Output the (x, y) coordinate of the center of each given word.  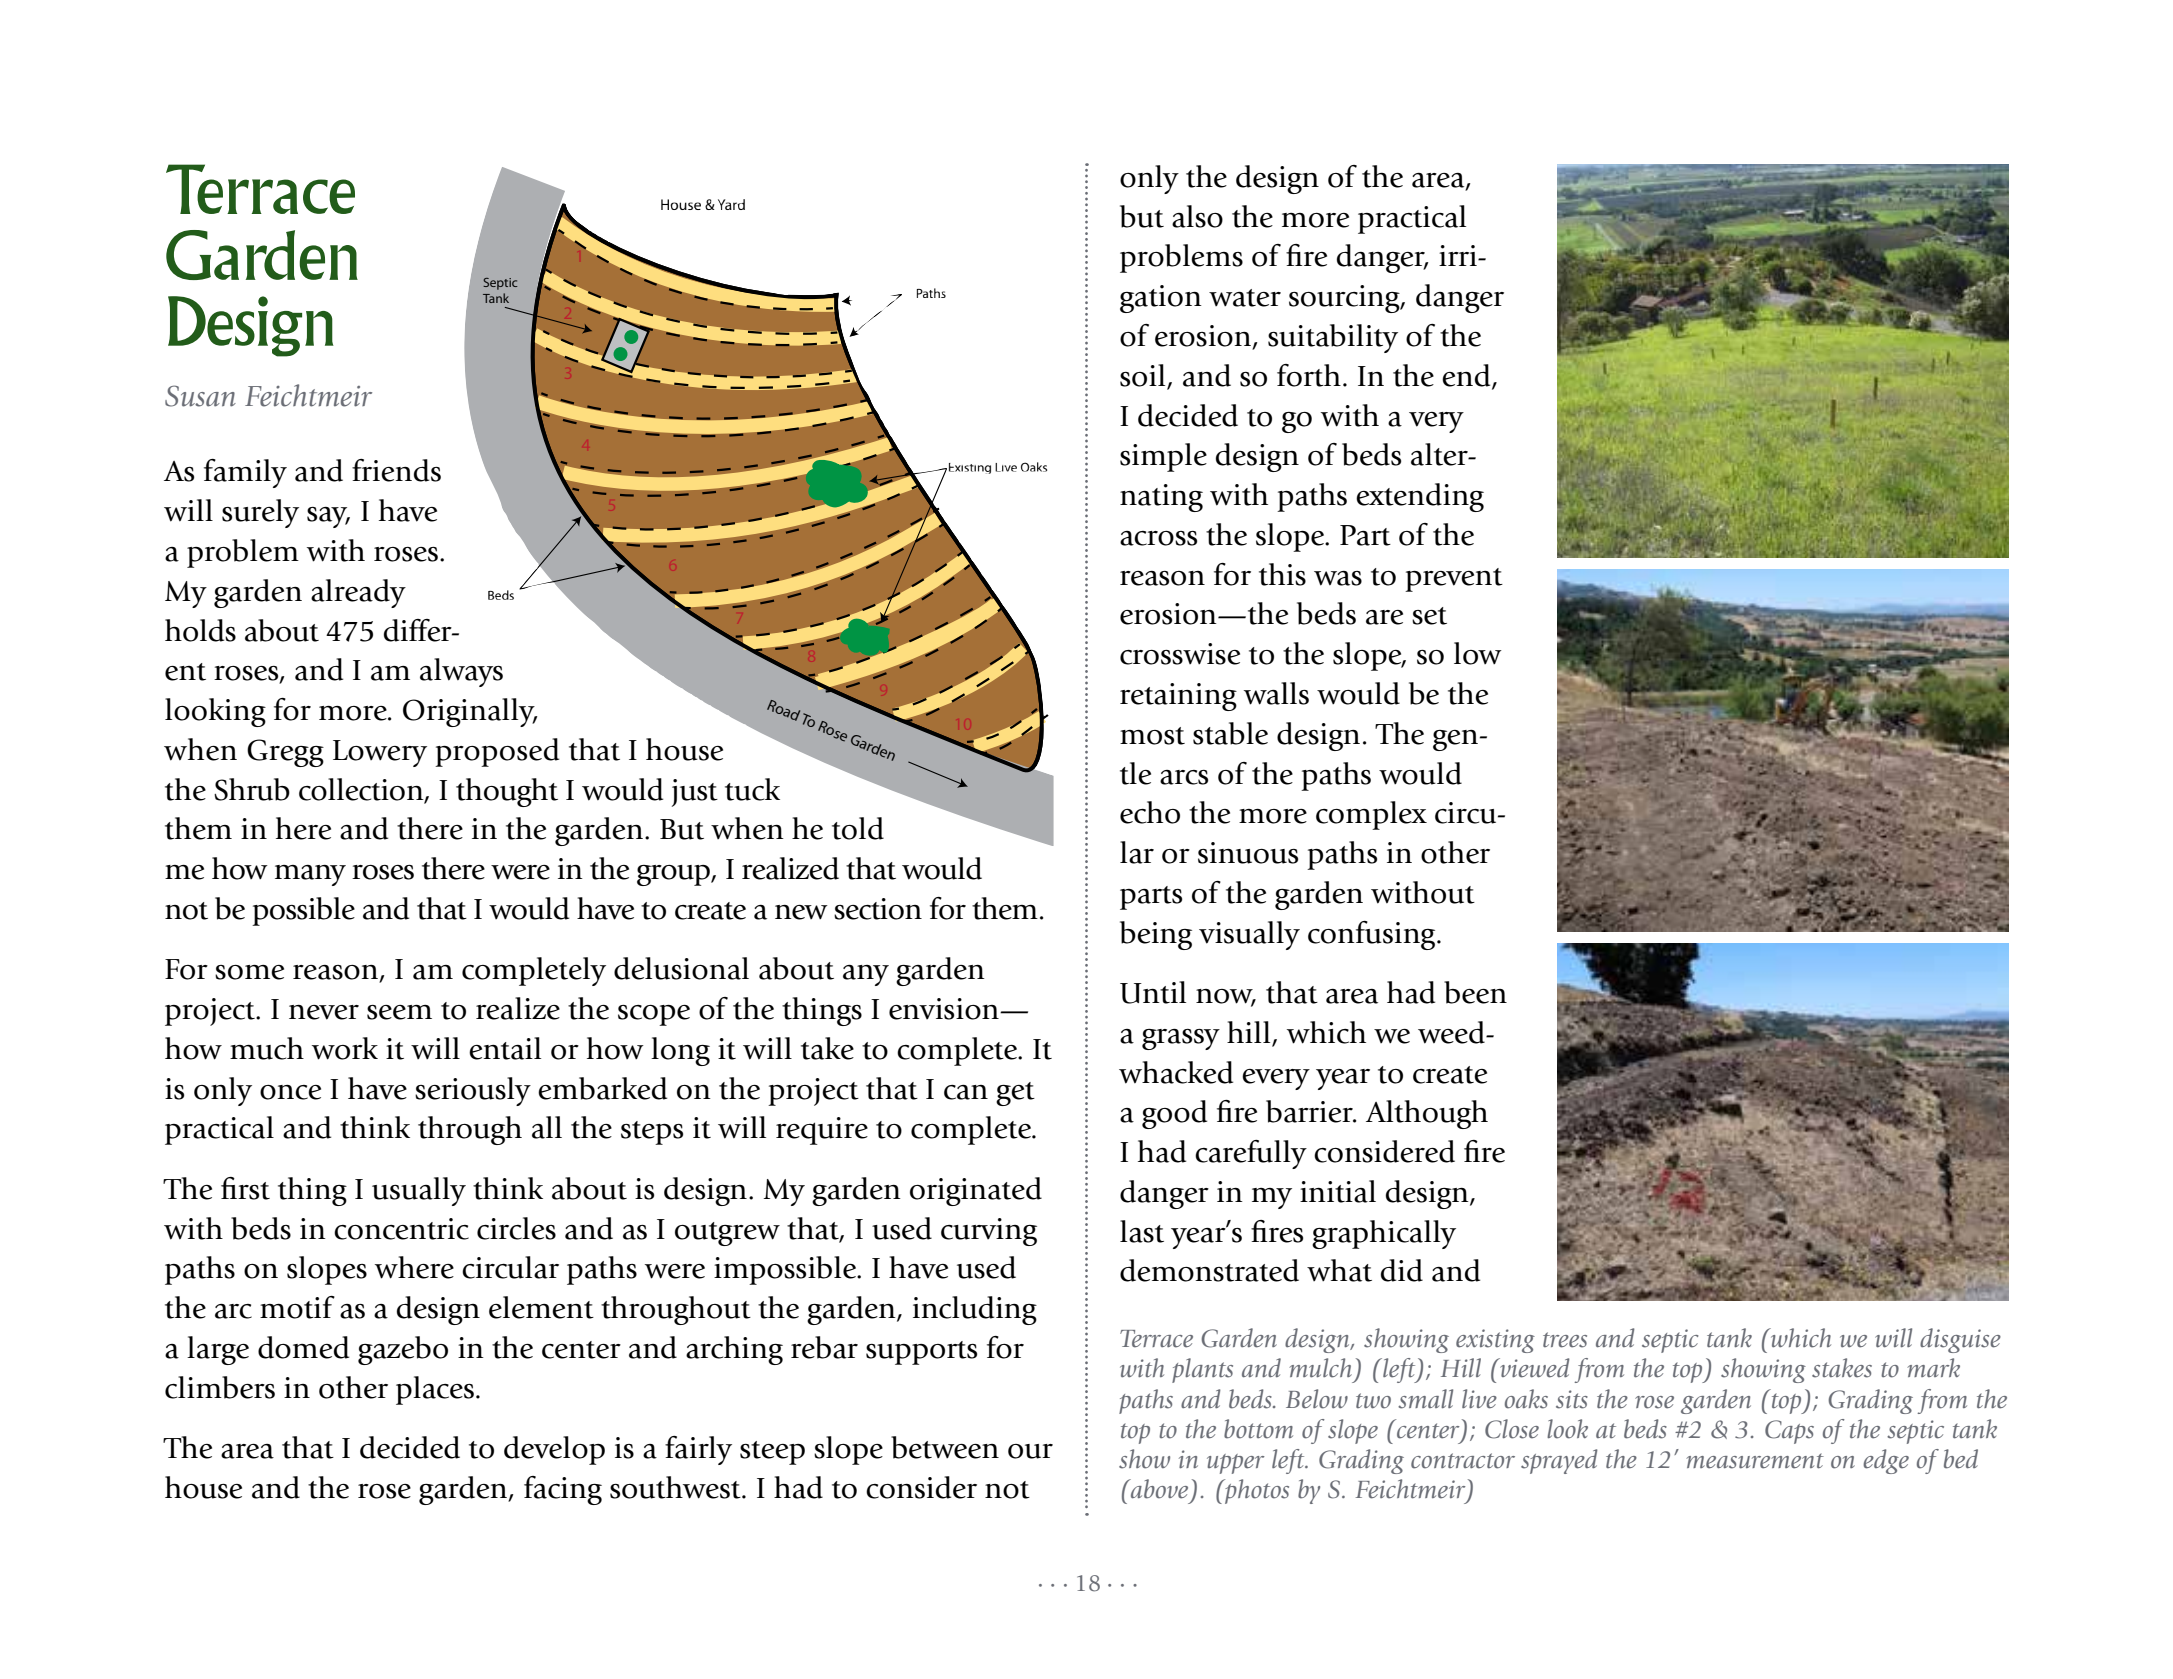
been (1475, 992)
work (345, 1048)
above (1158, 1489)
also (1197, 216)
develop (554, 1450)
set (1429, 616)
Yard (731, 204)
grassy (1181, 1039)
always (461, 672)
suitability (1333, 338)
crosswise (1180, 654)
